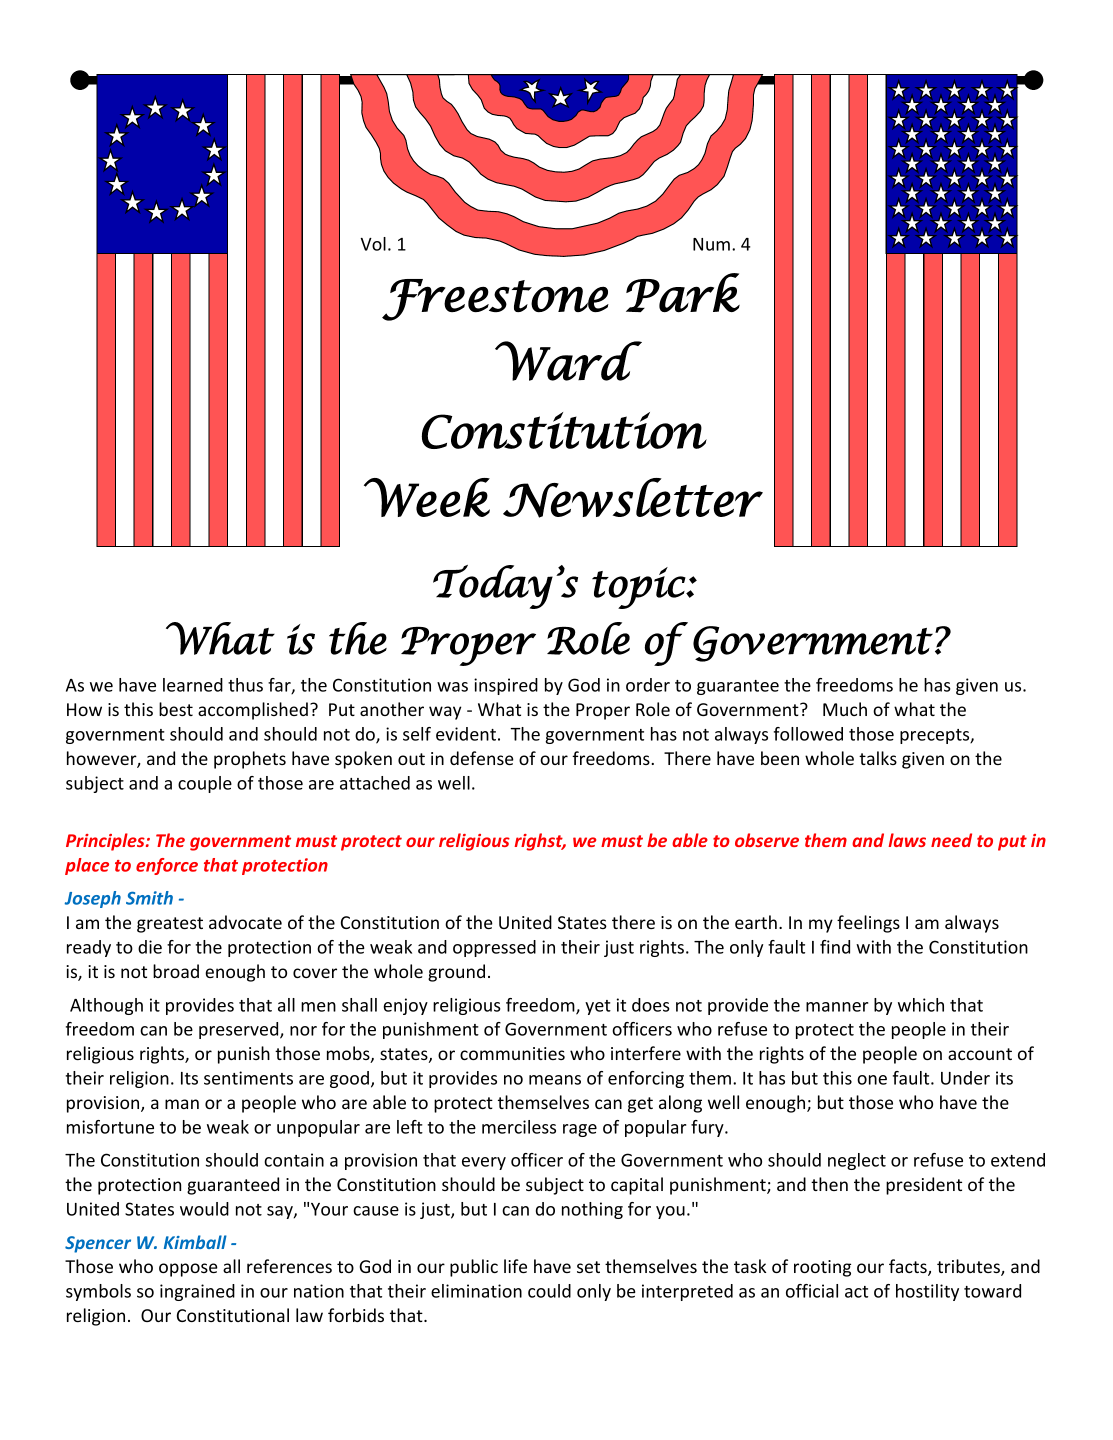 The width and height of the document is (1113, 1440). Describe the element at coordinates (549, 1291) in the document. I see `could` at that location.
